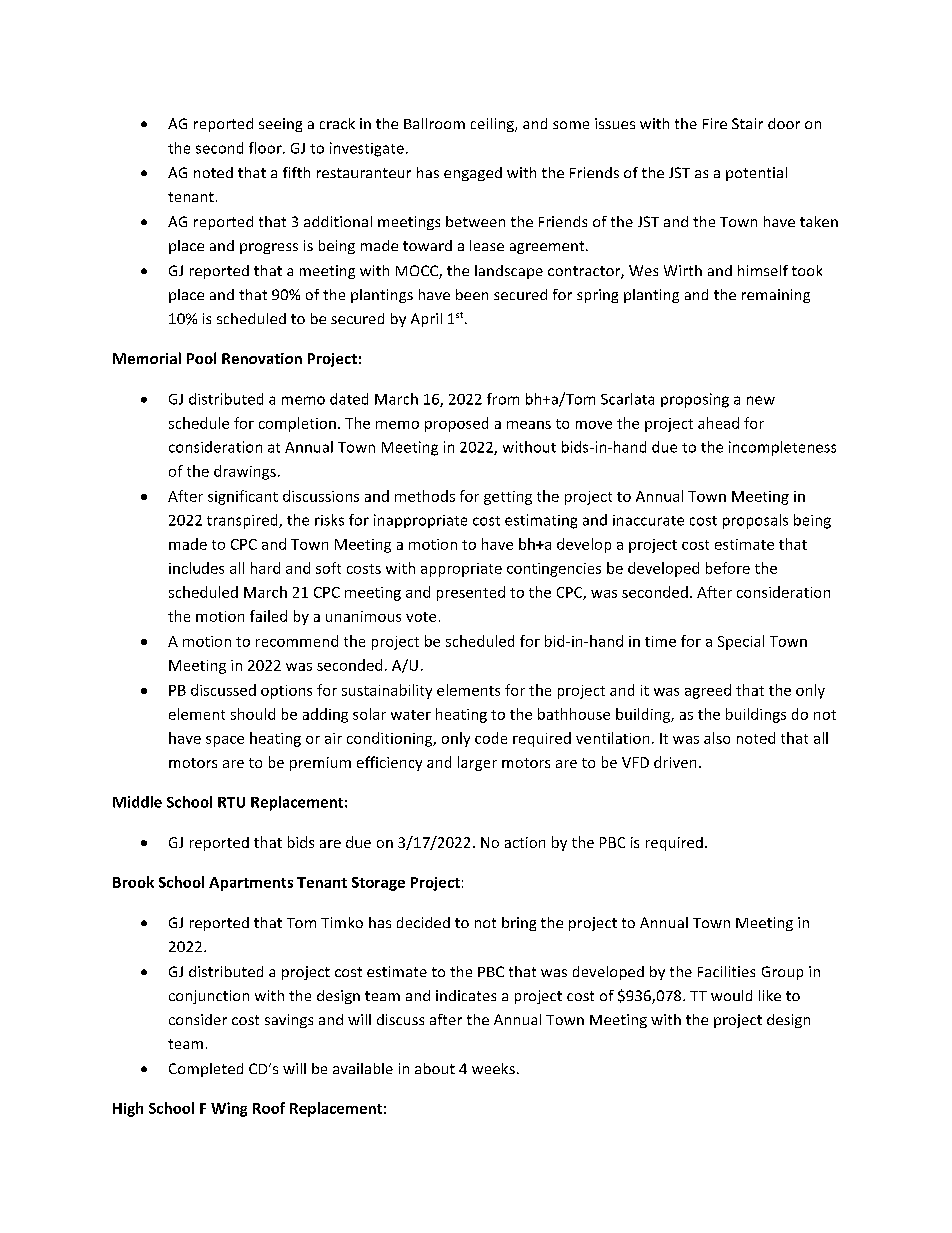  I want to click on would, so click(731, 995).
